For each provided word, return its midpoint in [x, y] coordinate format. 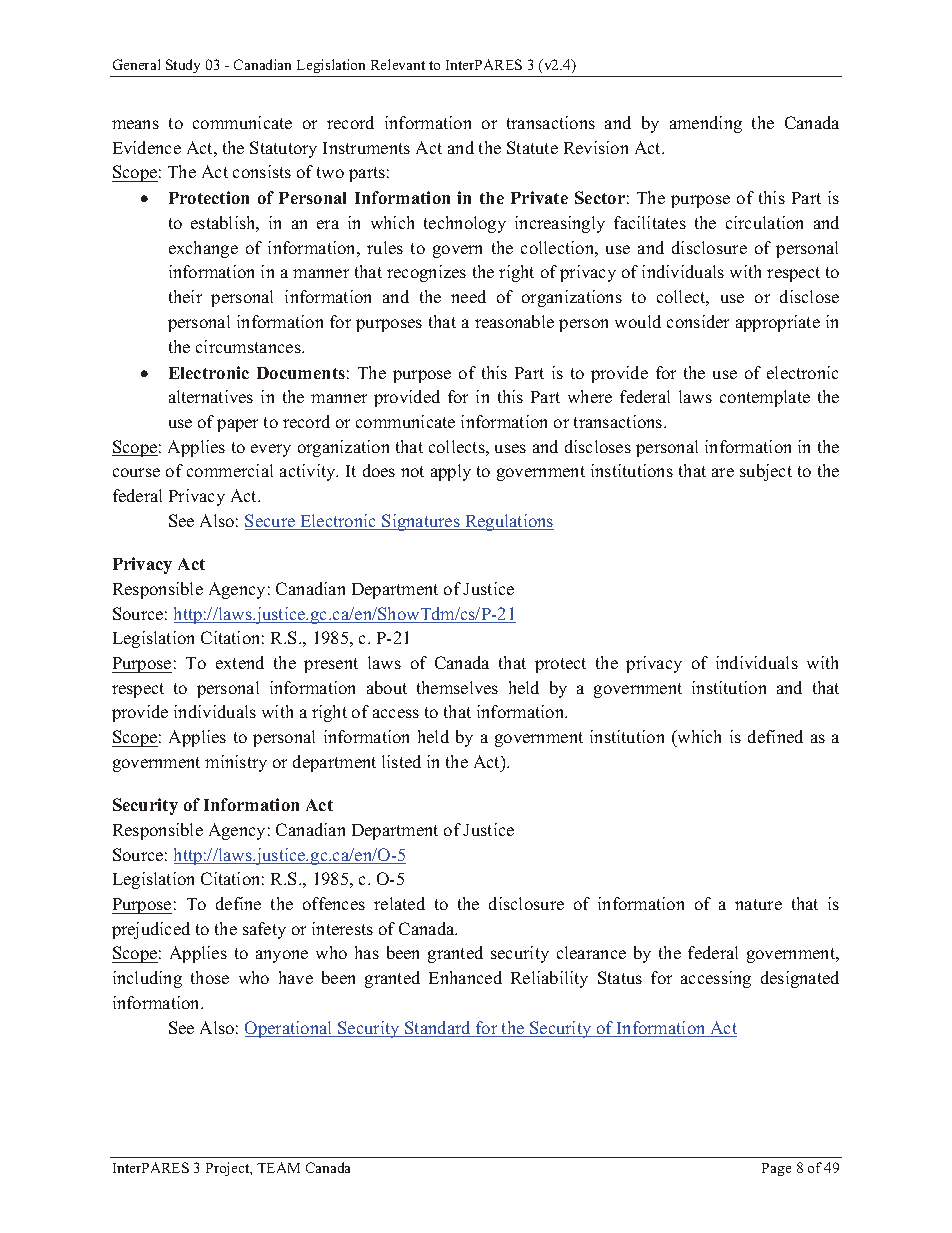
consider [698, 321]
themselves [457, 687]
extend [240, 662]
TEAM [278, 1167]
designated [800, 979]
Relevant [398, 64]
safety [264, 930]
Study [183, 66]
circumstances [249, 346]
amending [706, 124]
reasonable [514, 321]
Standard [438, 1029]
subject [766, 472]
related [399, 903]
